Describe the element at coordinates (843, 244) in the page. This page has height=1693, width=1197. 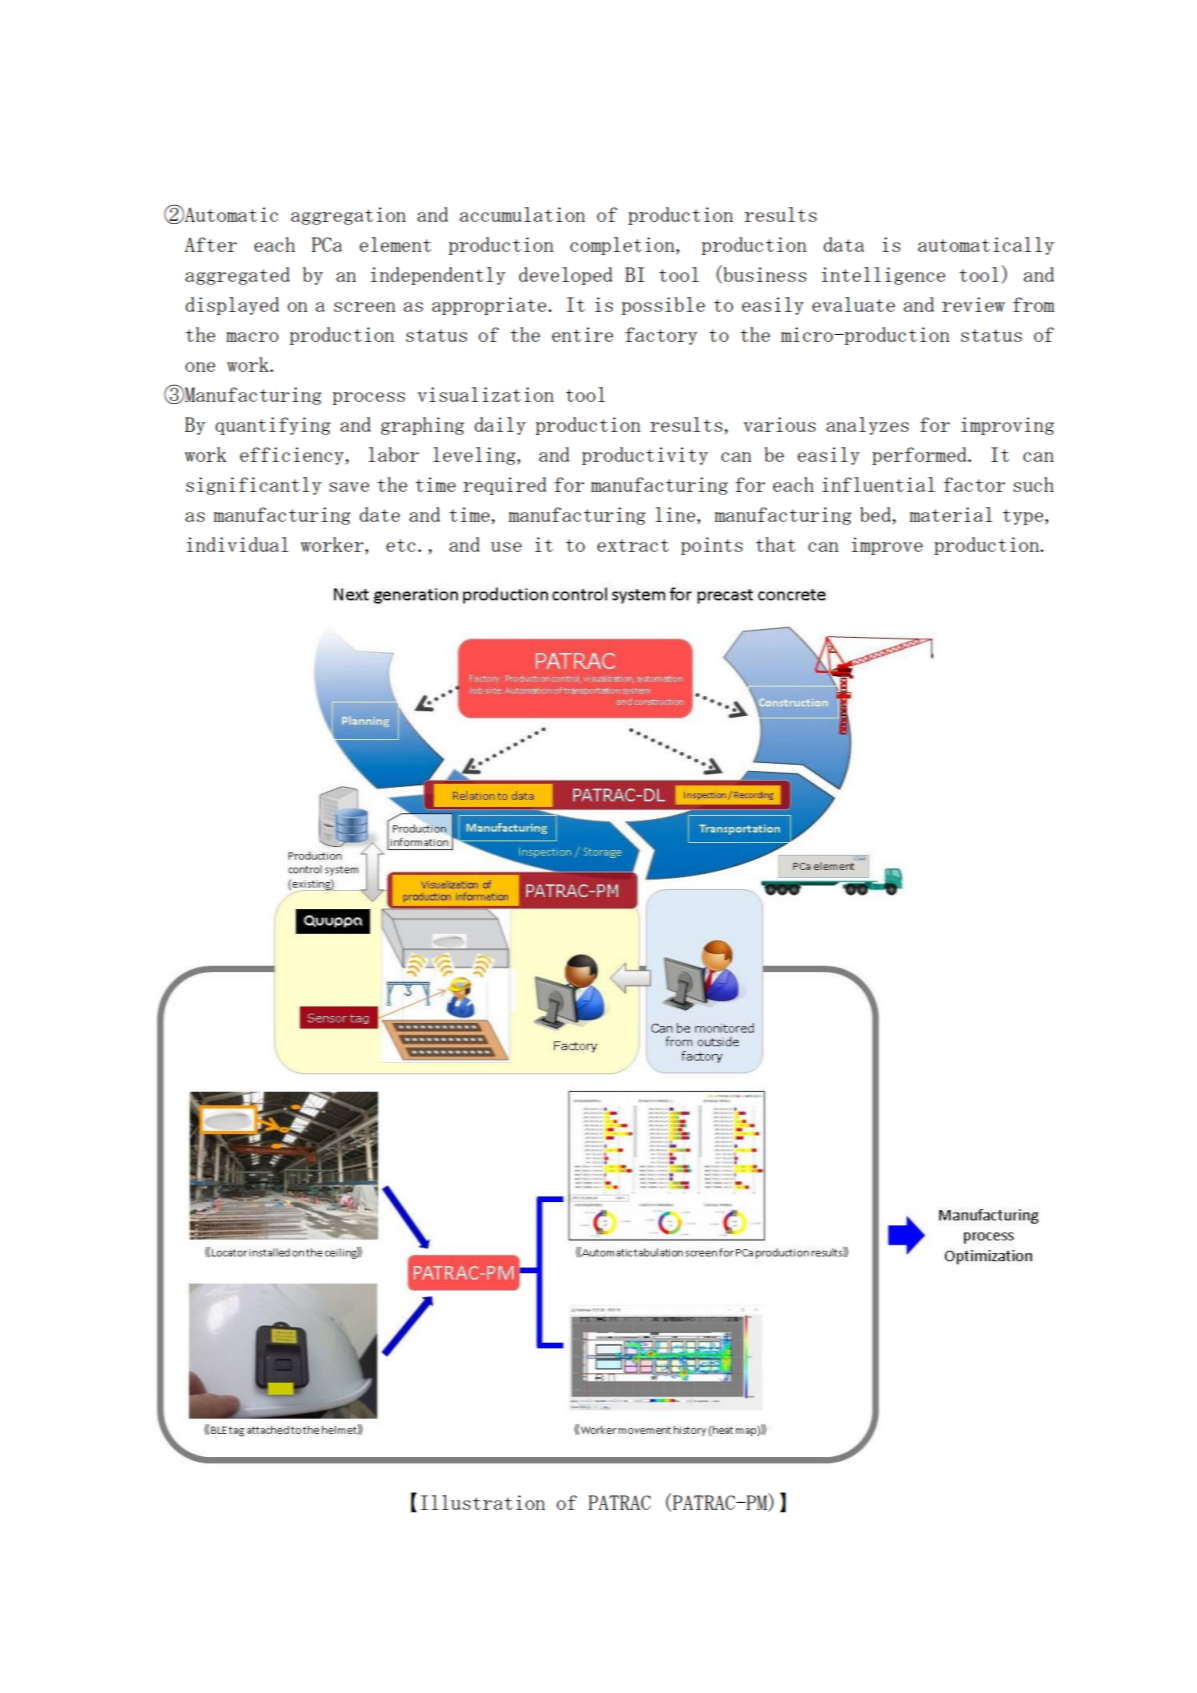
I see `data` at that location.
